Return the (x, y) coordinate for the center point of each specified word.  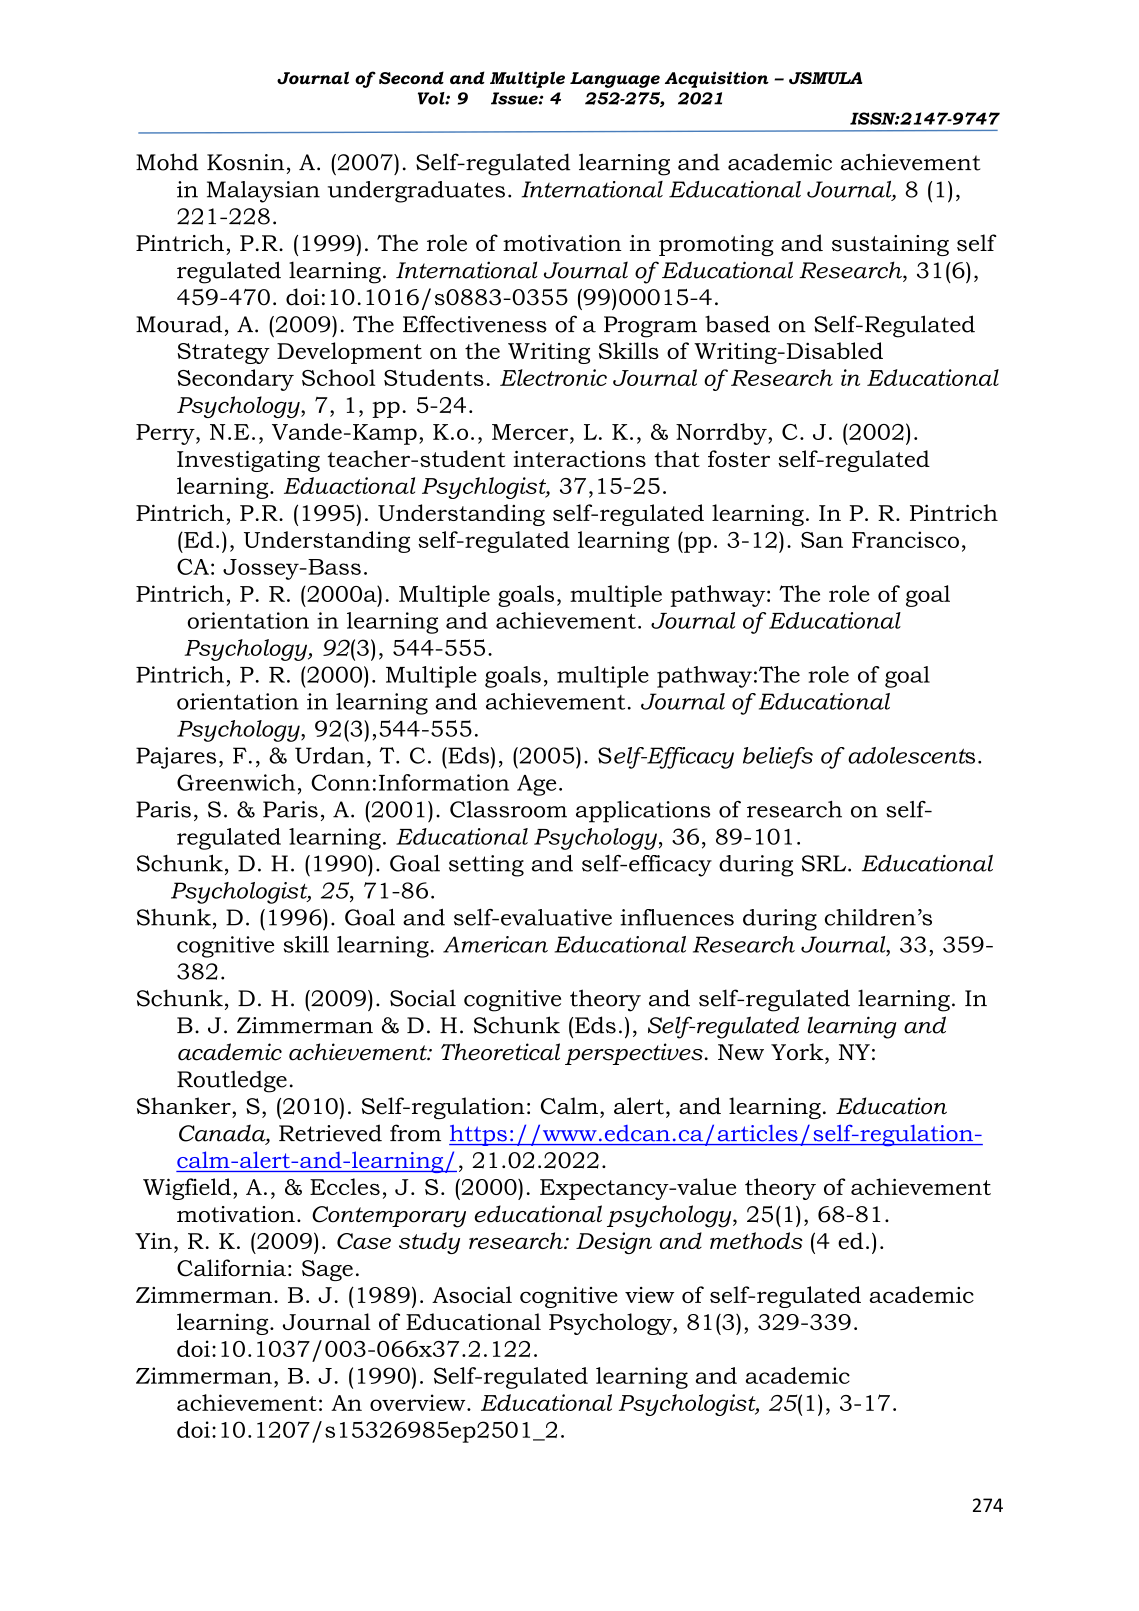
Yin (153, 1241)
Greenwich (236, 782)
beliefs (778, 758)
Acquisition (717, 79)
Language (615, 80)
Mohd (167, 162)
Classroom (508, 809)
